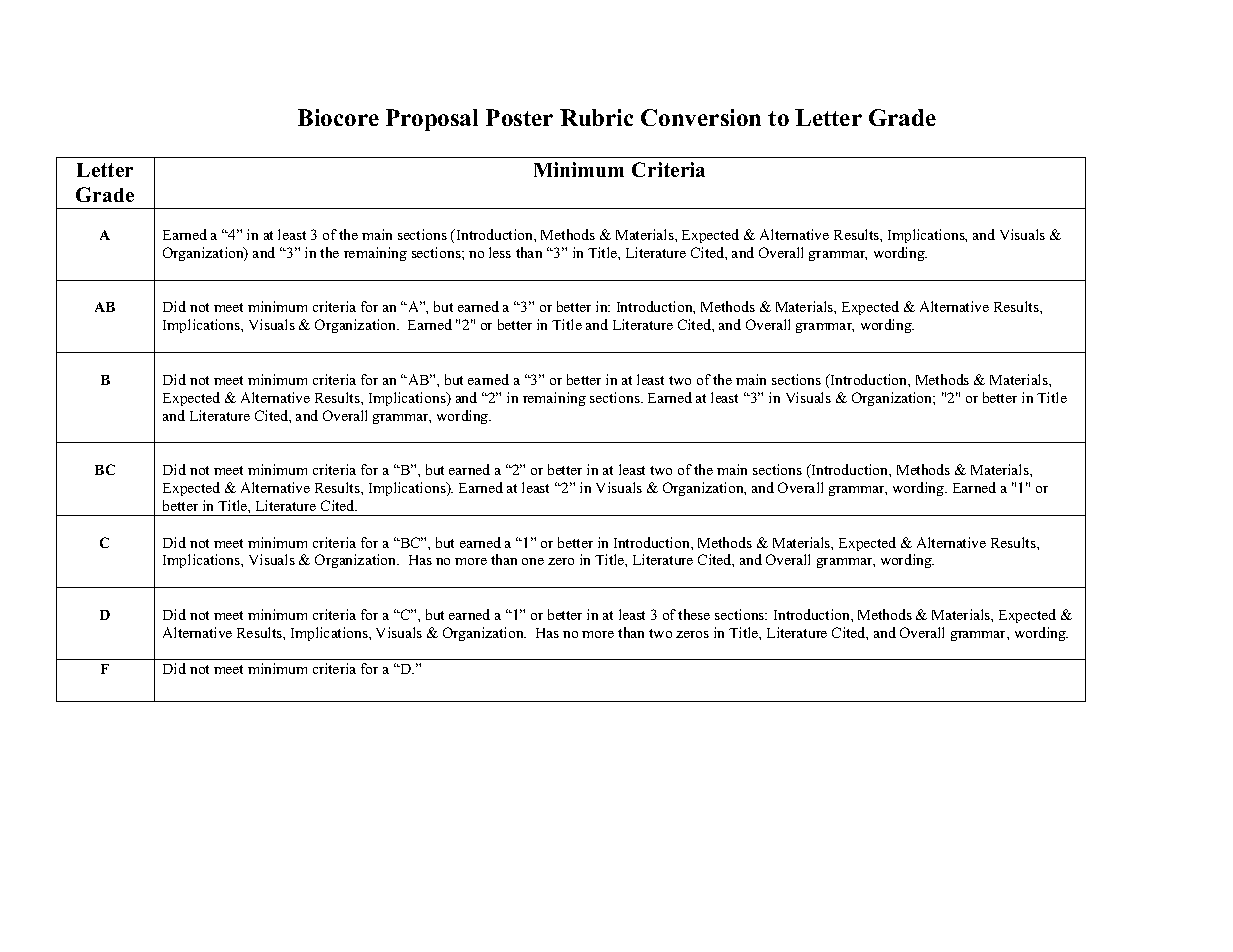 This screenshot has height=952, width=1233. What do you see at coordinates (533, 561) in the screenshot?
I see `one` at bounding box center [533, 561].
